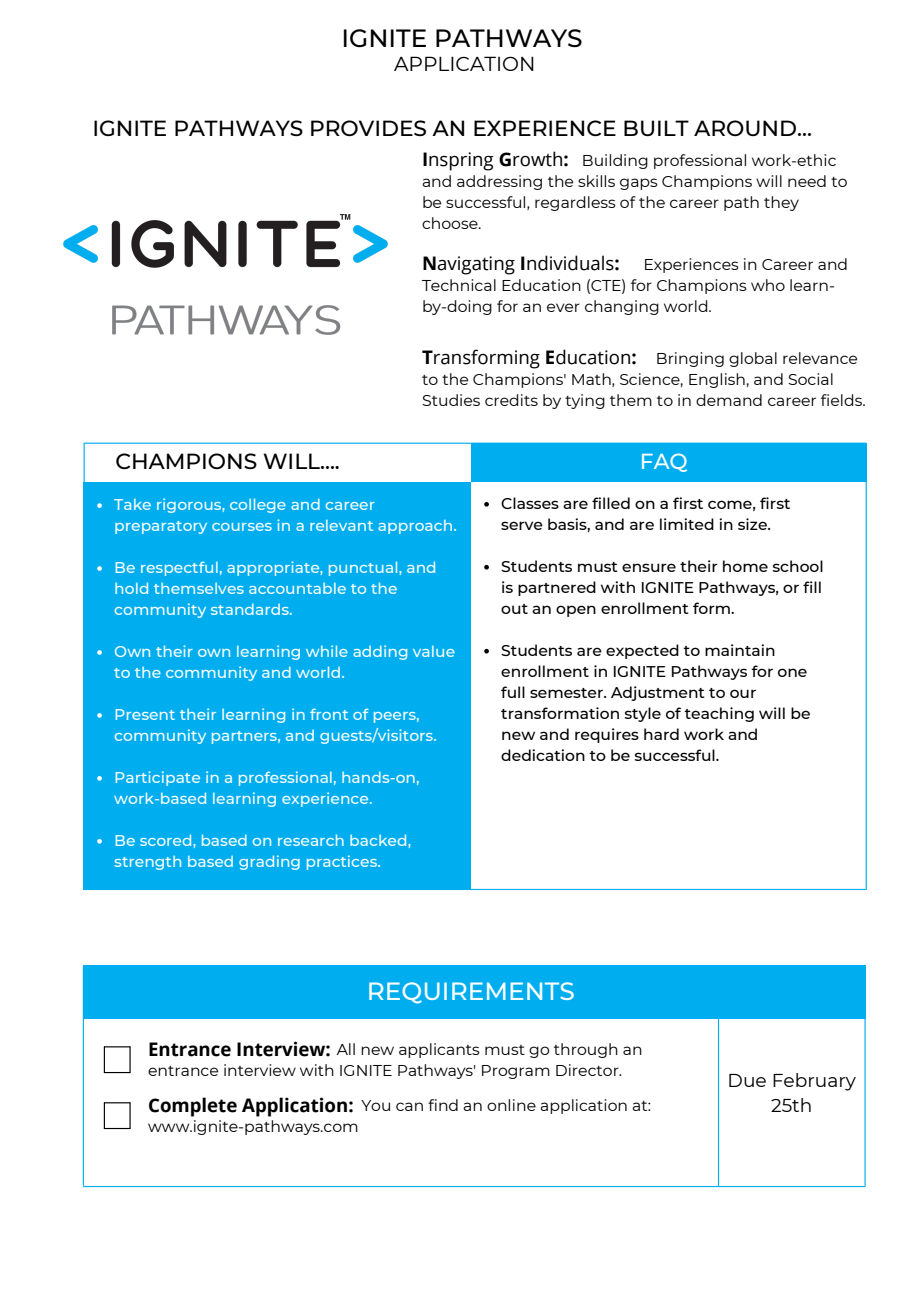 The height and width of the image is (1308, 924). Describe the element at coordinates (193, 1107) in the image. I see `Complete` at that location.
